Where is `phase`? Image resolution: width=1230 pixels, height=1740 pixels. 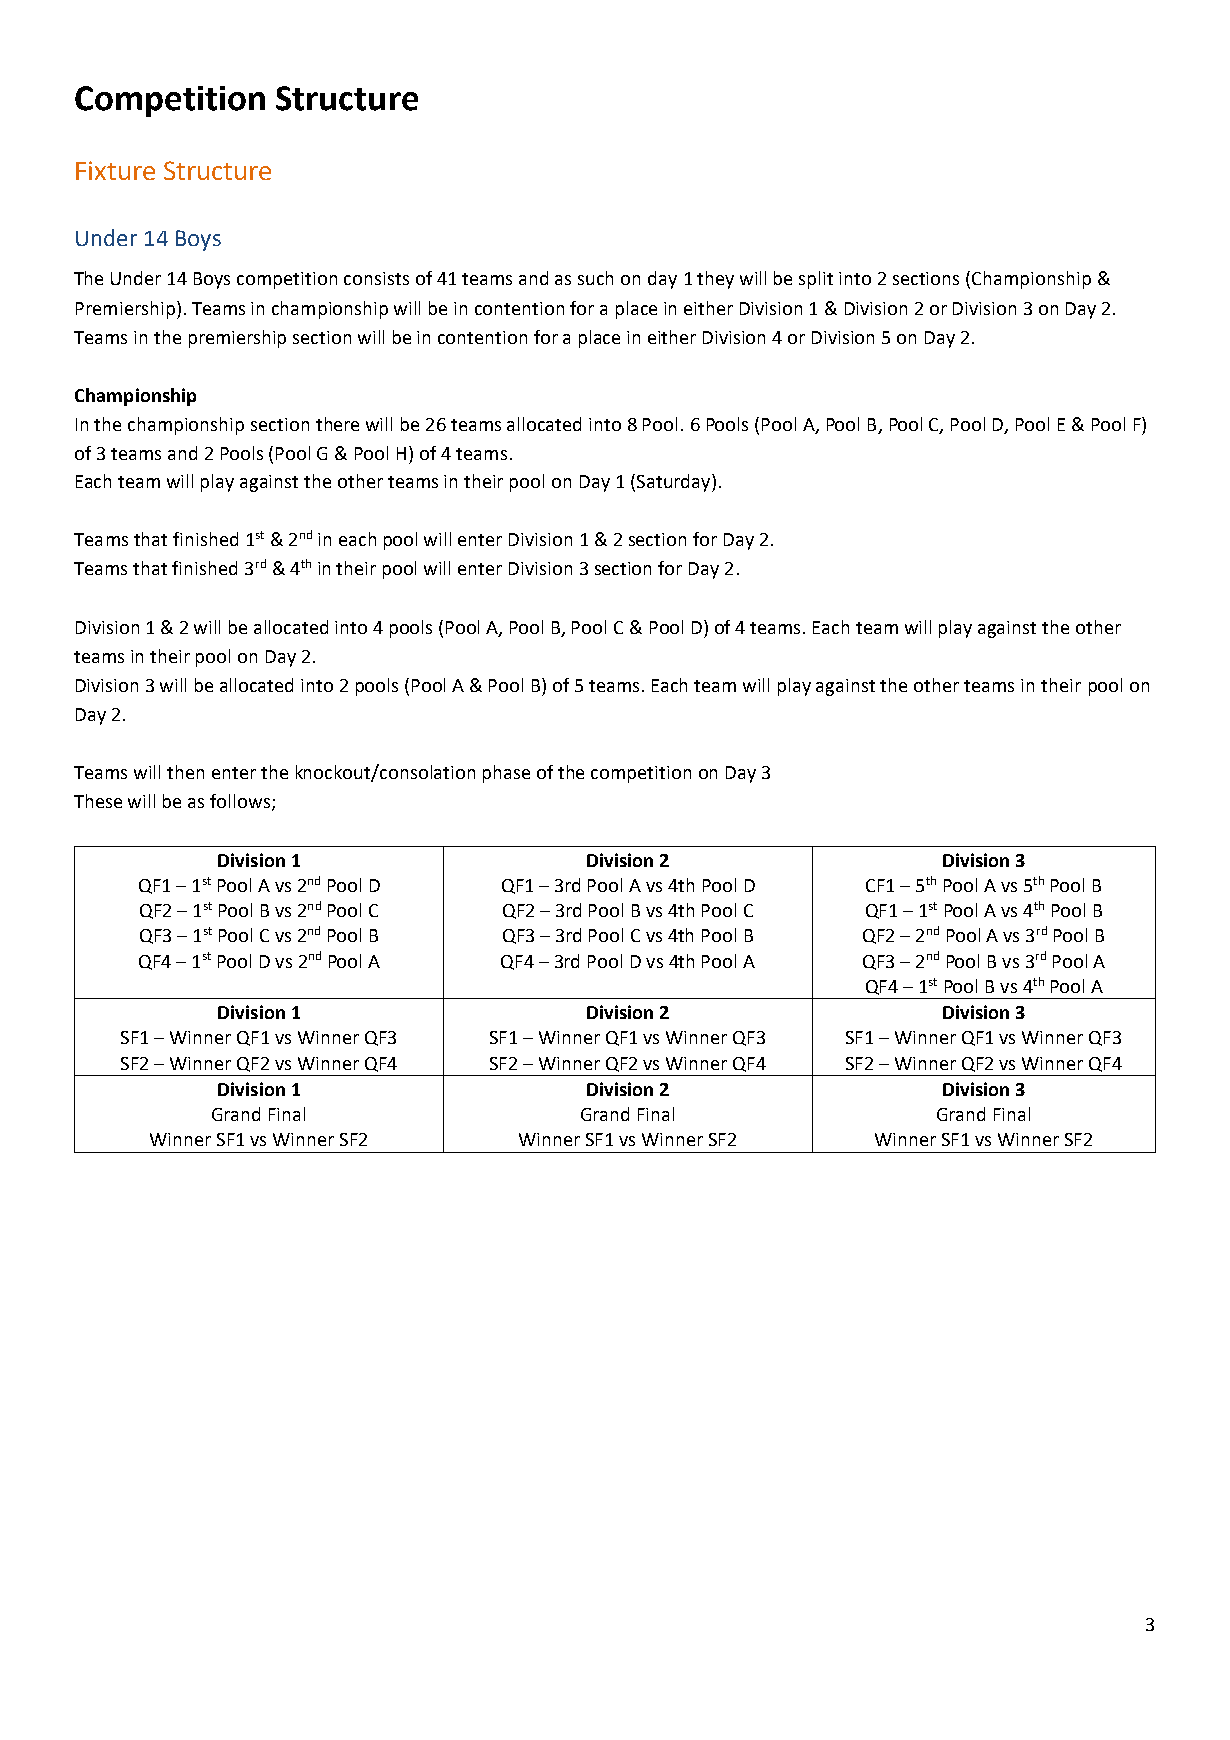
phase is located at coordinates (506, 774).
